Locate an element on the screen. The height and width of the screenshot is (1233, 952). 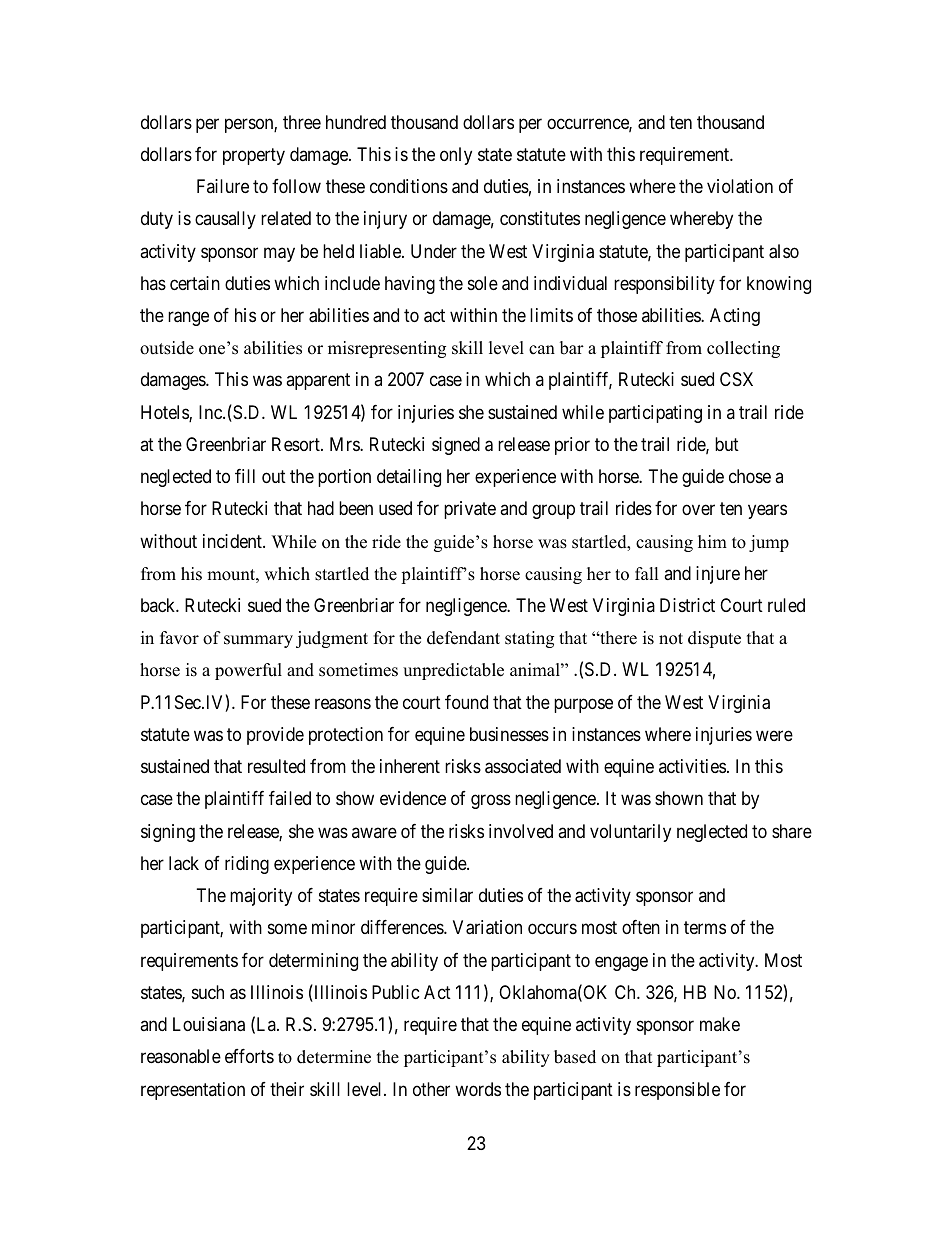
words is located at coordinates (478, 1089).
